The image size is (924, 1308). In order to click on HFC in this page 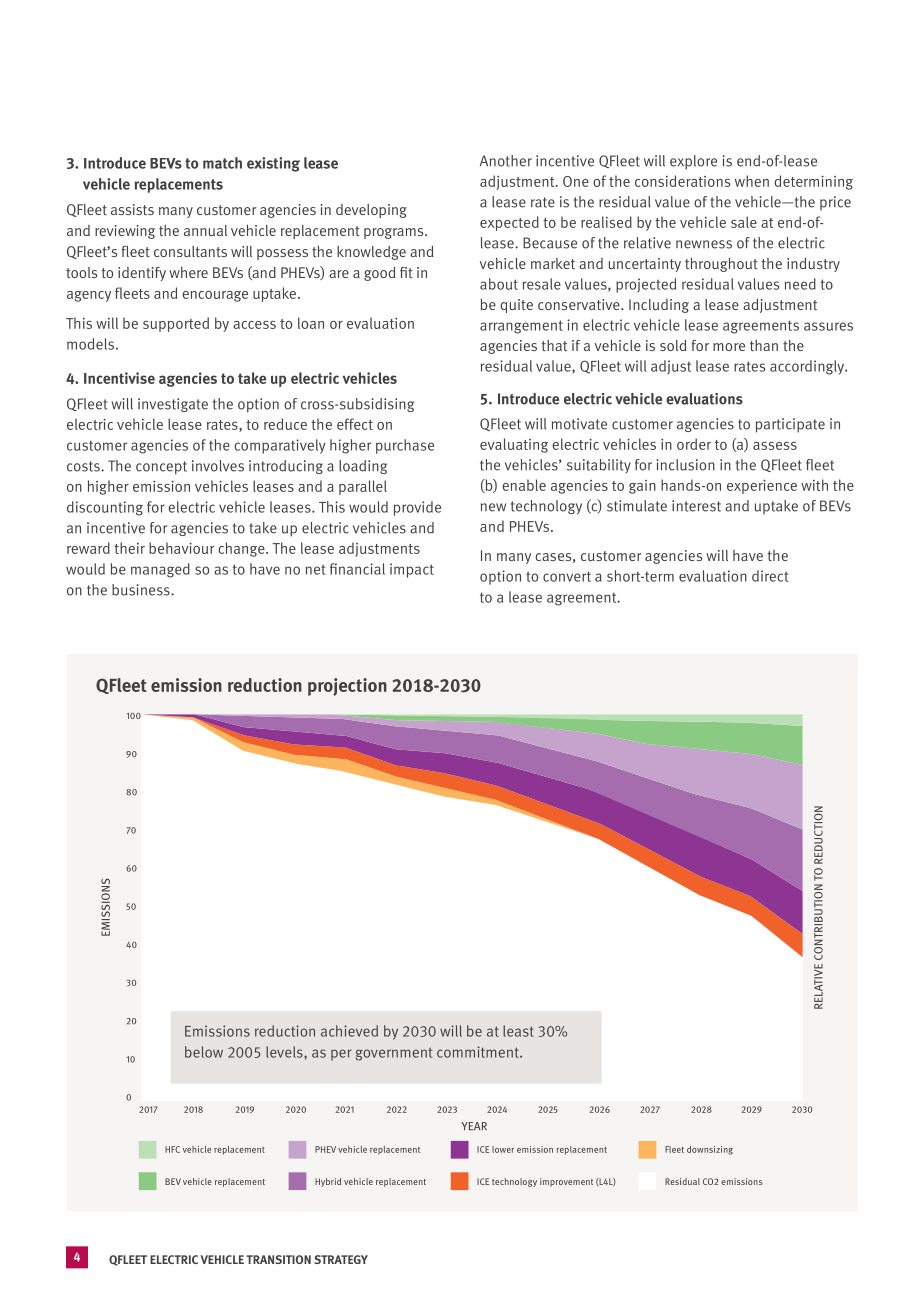, I will do `click(172, 1149)`.
